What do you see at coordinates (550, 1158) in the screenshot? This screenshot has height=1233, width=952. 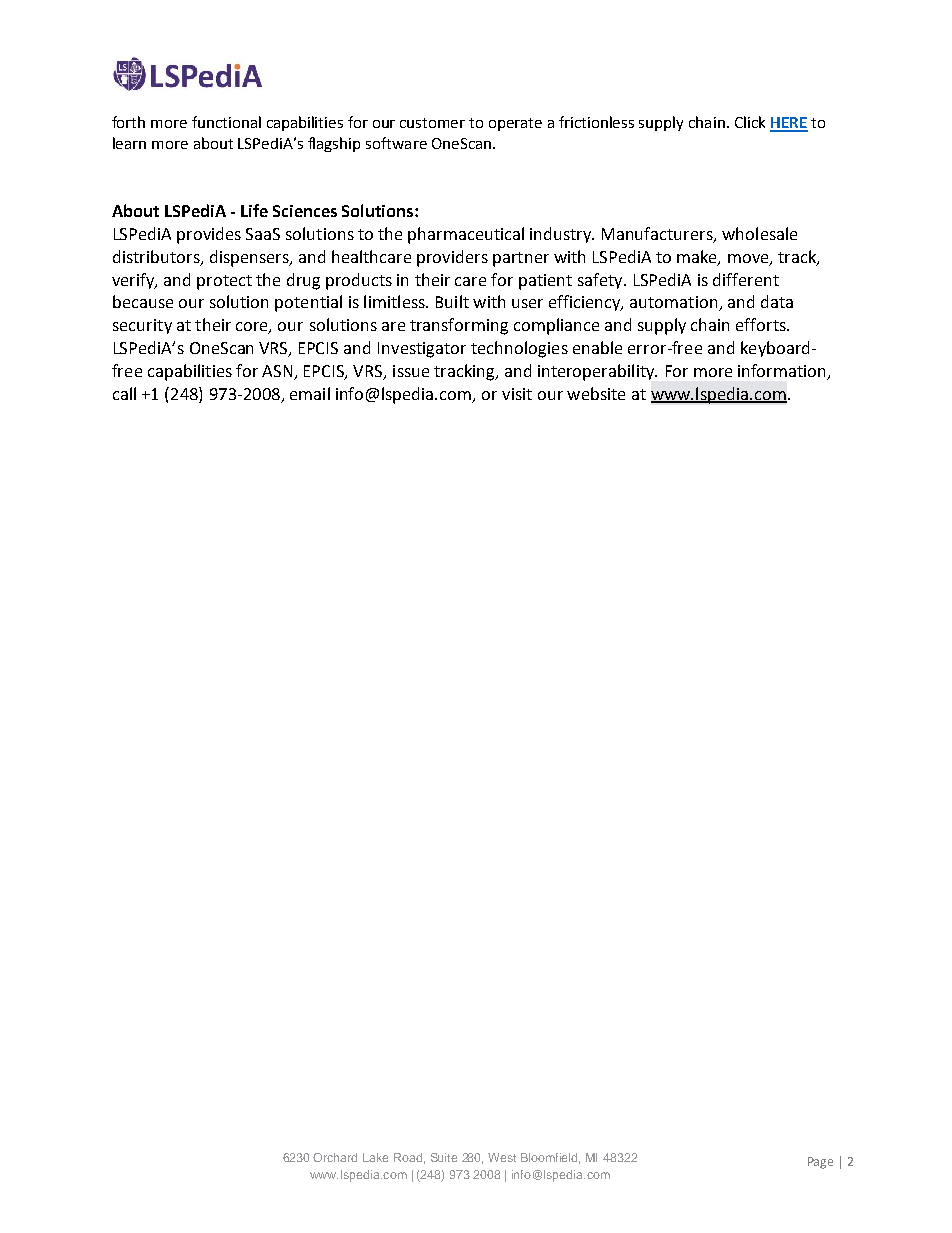 I see `Bloomfield` at bounding box center [550, 1158].
